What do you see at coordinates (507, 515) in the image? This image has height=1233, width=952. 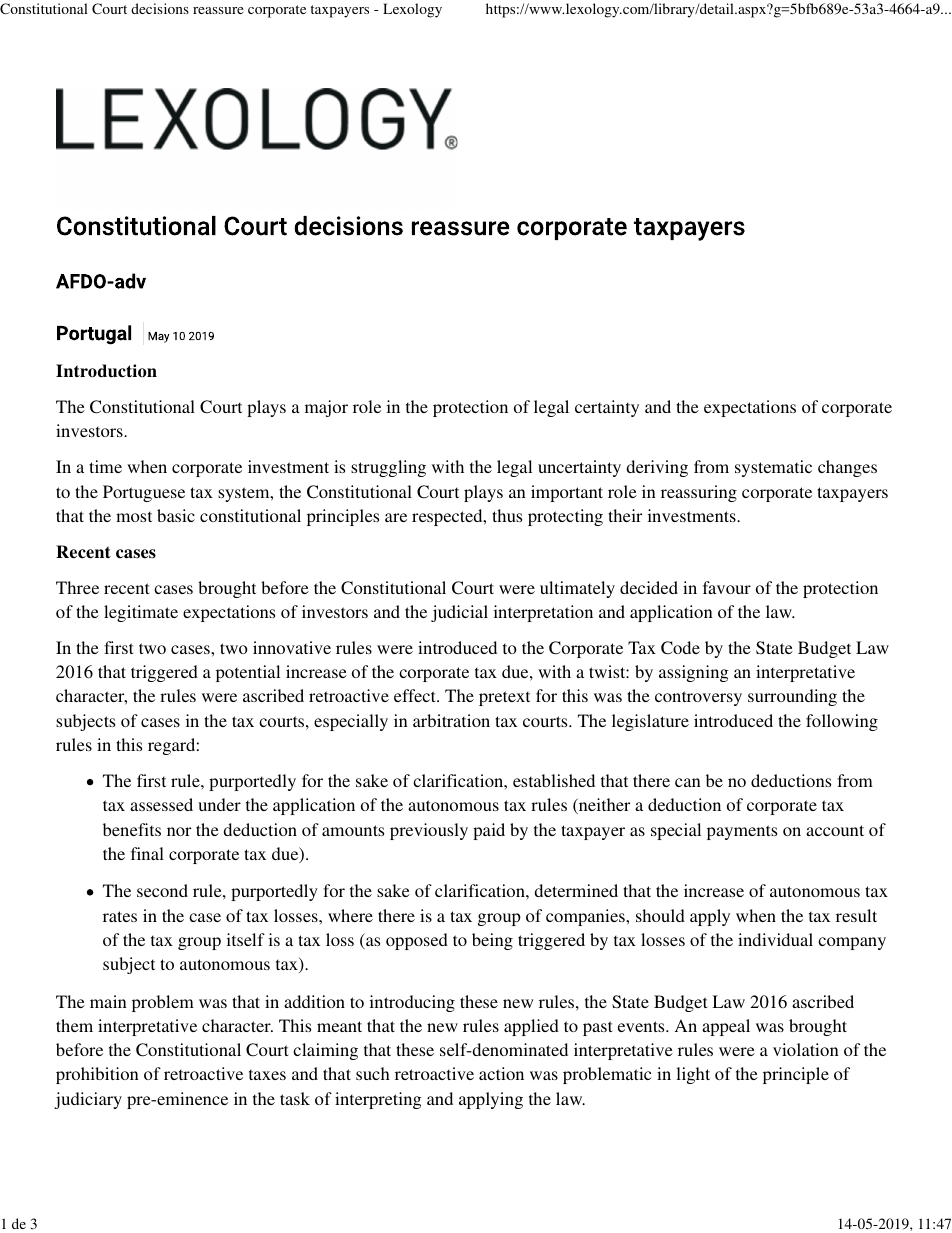 I see `thus` at bounding box center [507, 515].
